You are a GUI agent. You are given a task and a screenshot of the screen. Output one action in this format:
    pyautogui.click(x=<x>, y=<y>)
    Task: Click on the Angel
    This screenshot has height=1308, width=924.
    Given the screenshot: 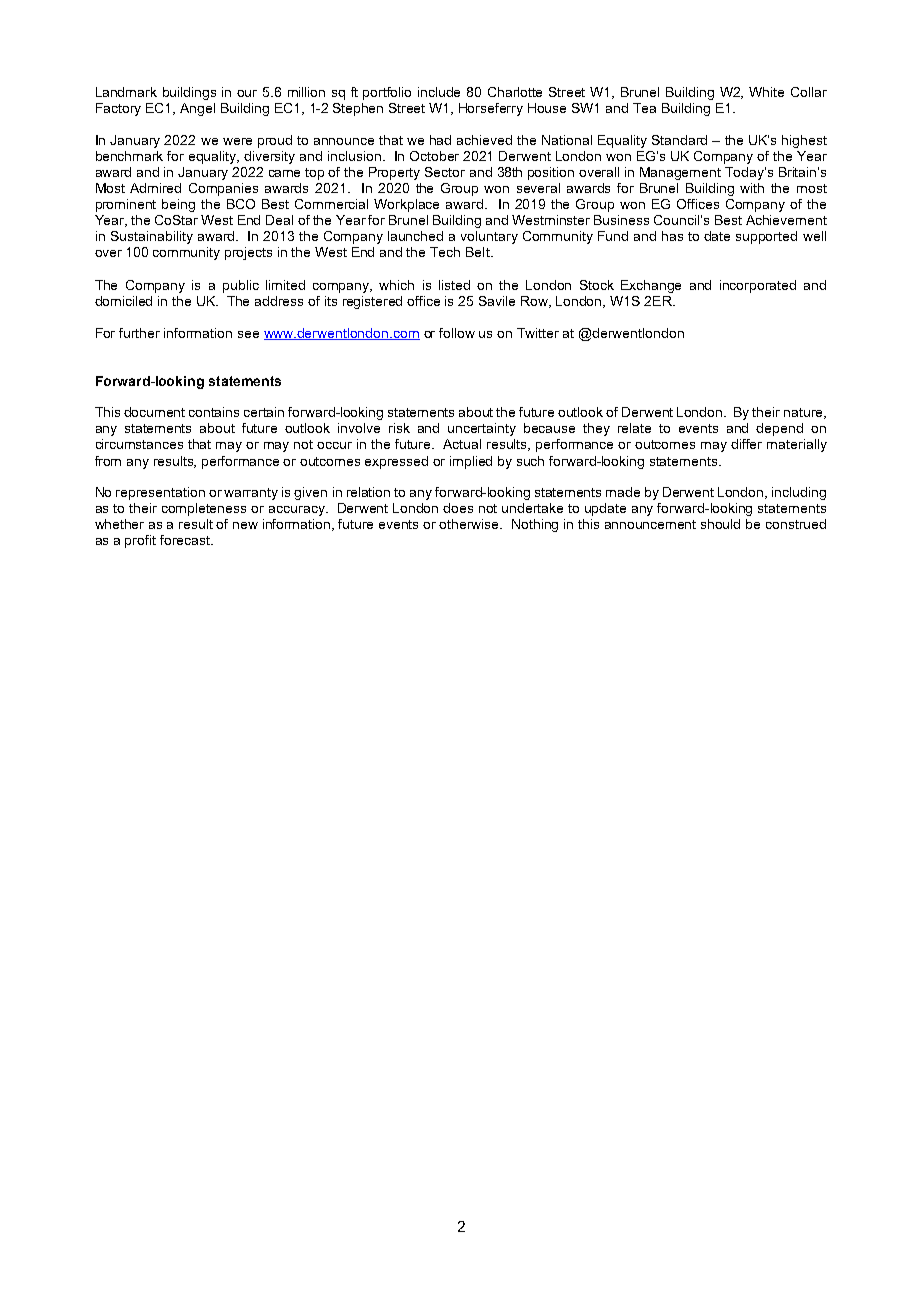 What is the action you would take?
    pyautogui.click(x=197, y=109)
